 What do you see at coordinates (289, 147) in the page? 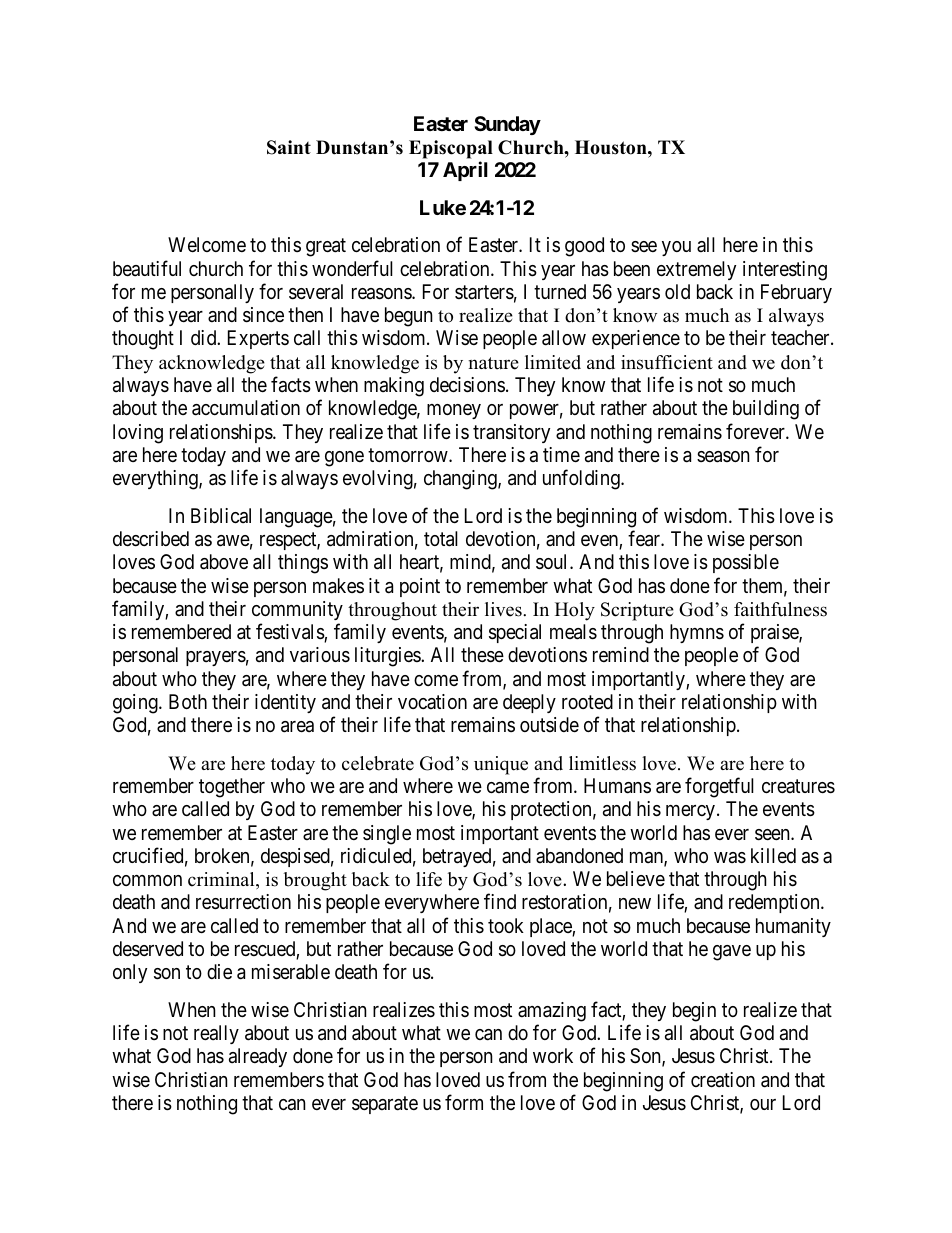
I see `Saint` at bounding box center [289, 147].
